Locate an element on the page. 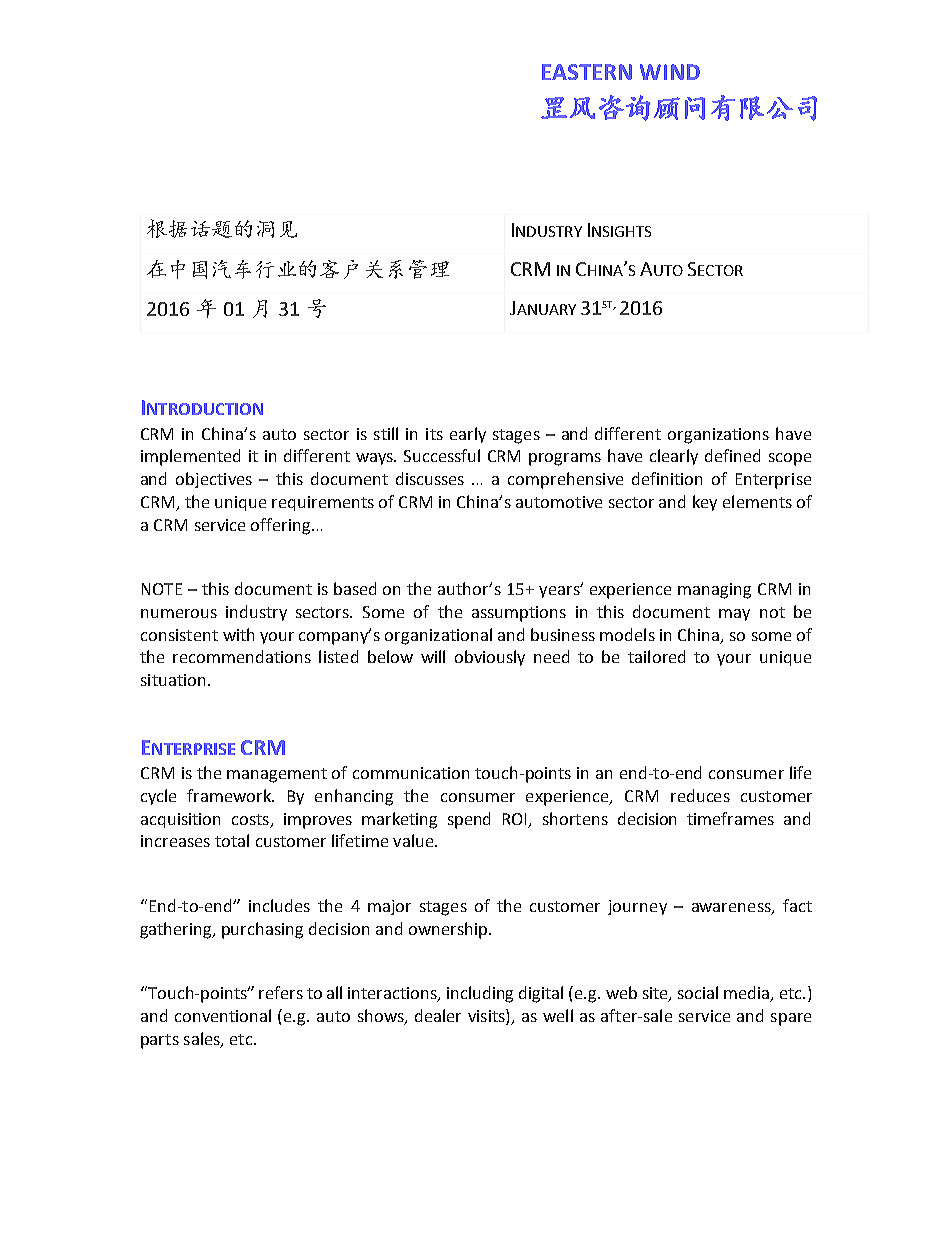 This page has width=952, height=1233. obviously is located at coordinates (490, 658).
